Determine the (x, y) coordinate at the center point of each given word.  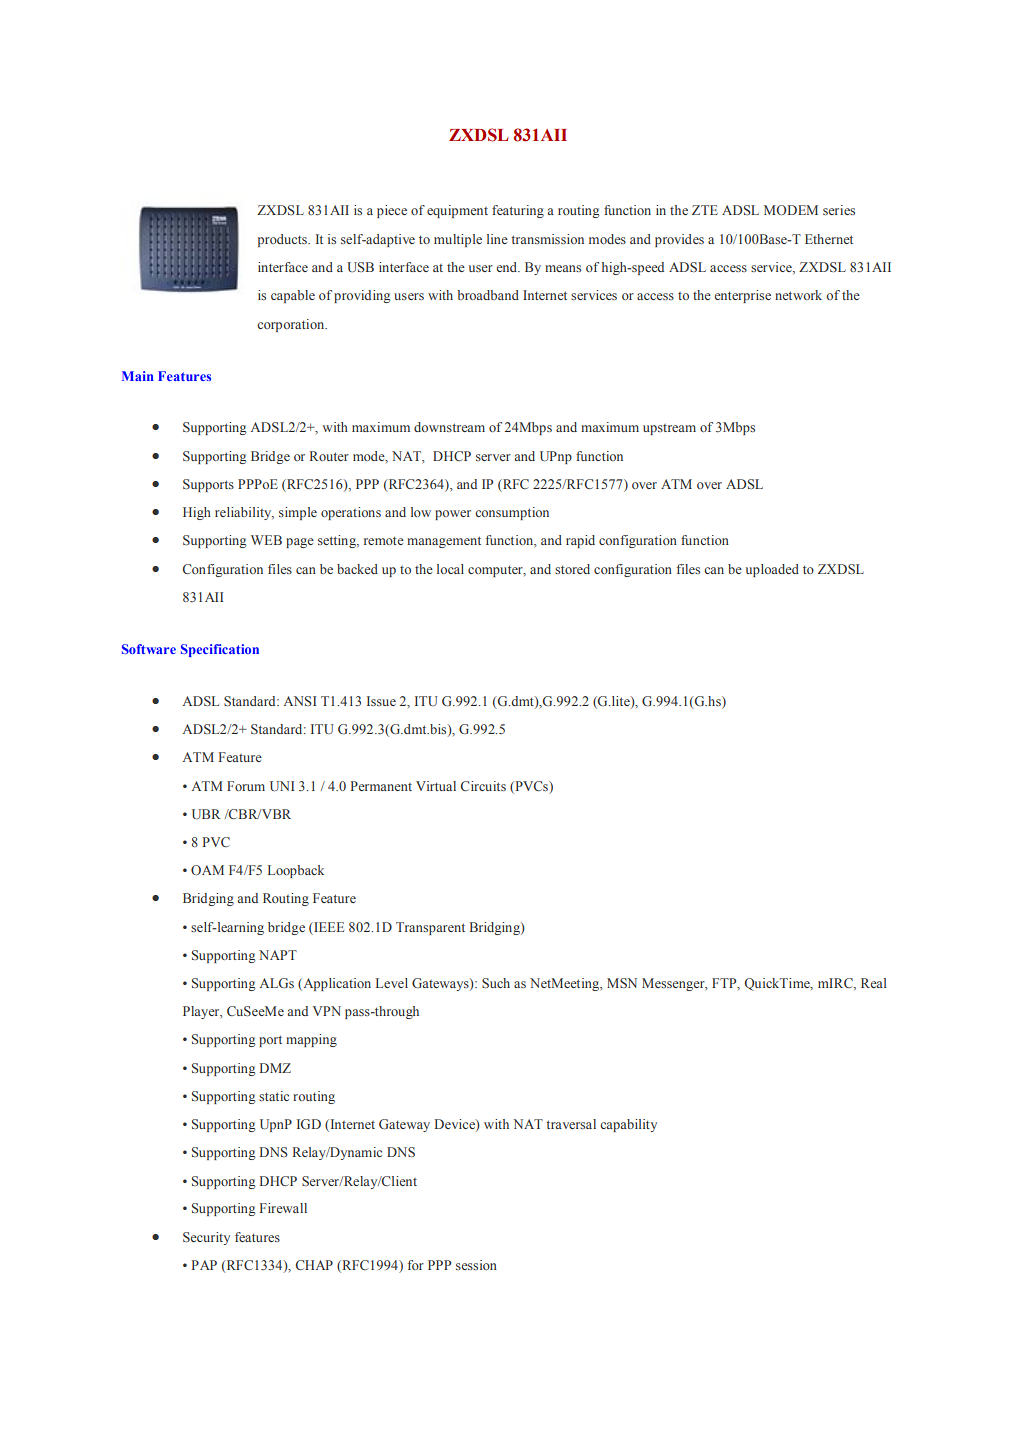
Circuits (483, 786)
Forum (246, 786)
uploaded (772, 570)
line (497, 239)
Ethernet (829, 239)
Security (206, 1238)
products (283, 240)
